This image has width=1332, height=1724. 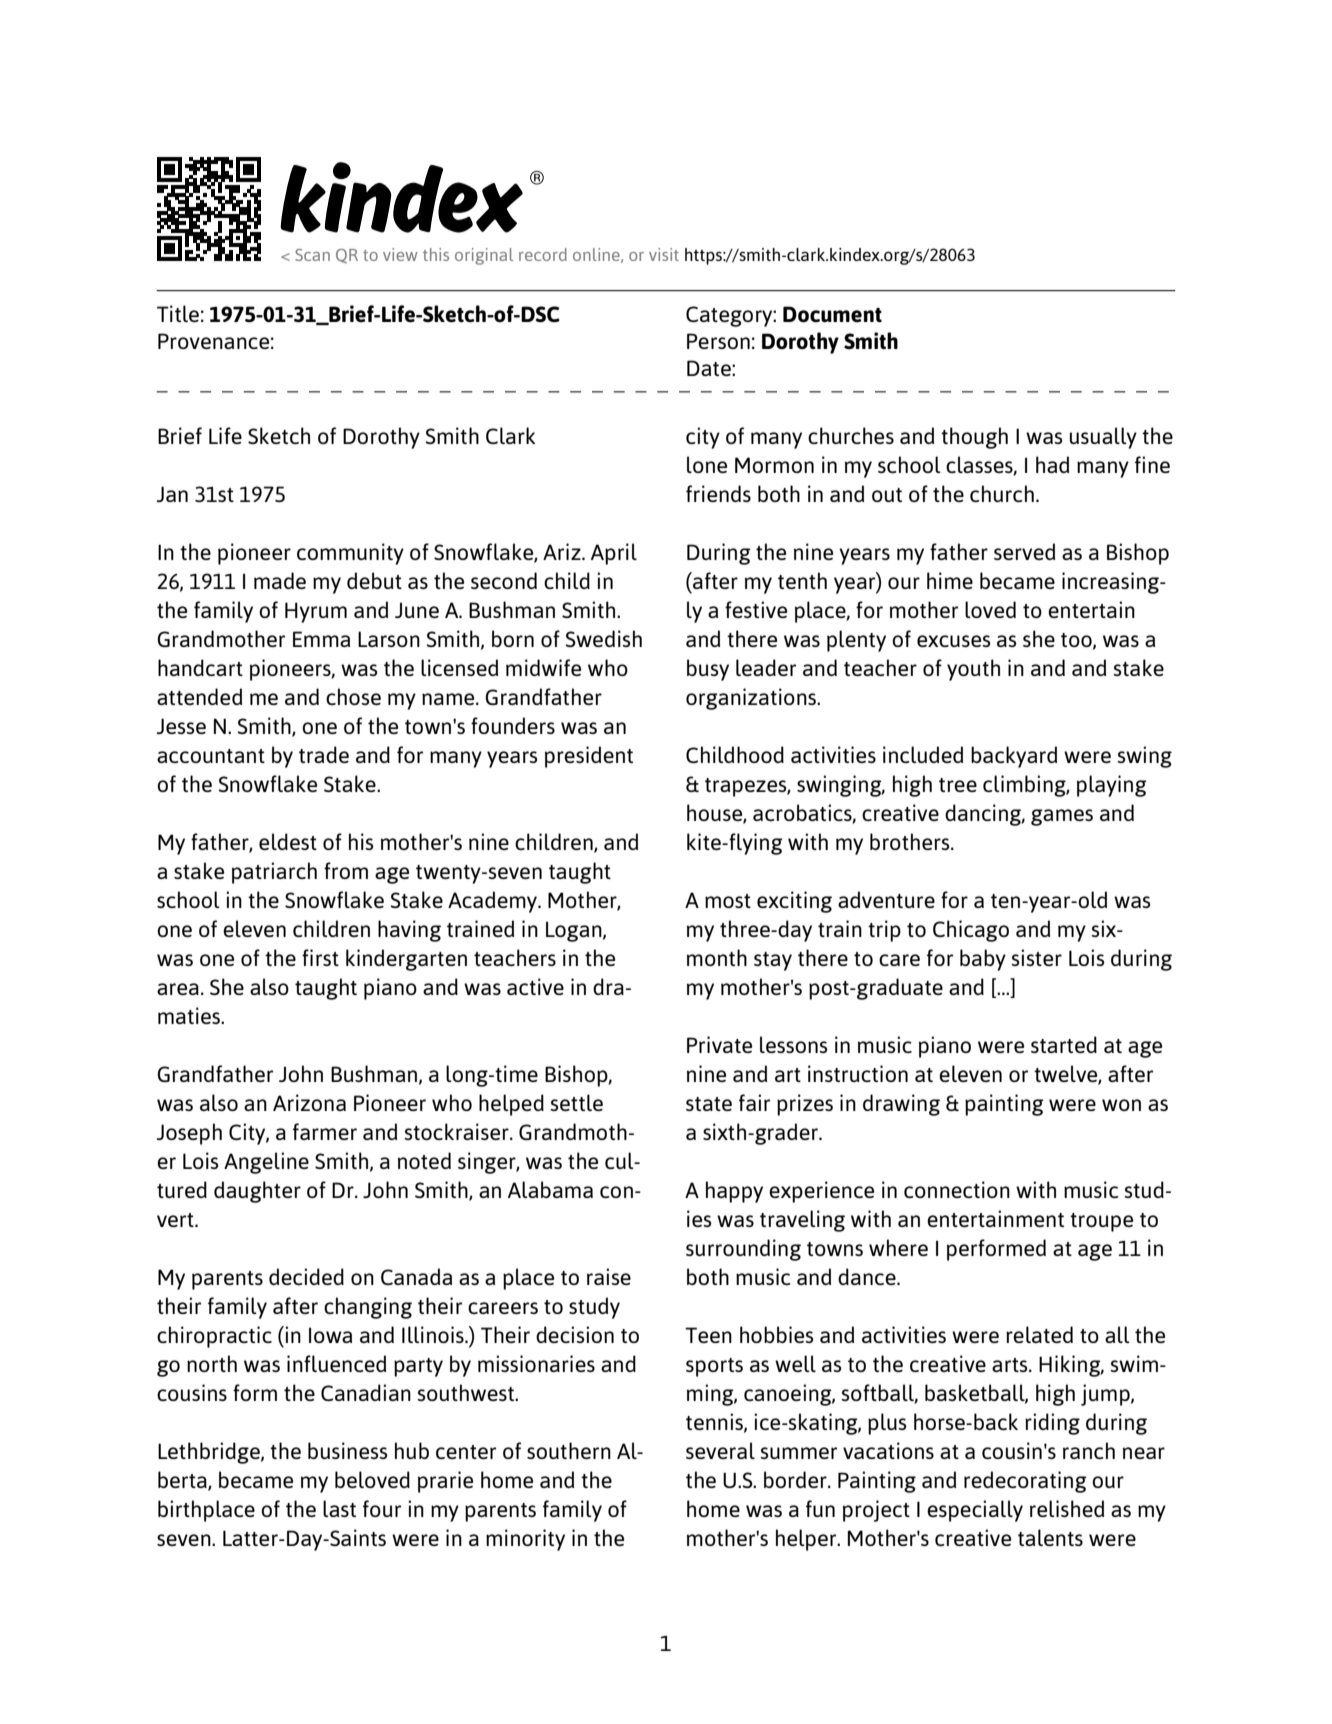 I want to click on busy, so click(x=708, y=670).
